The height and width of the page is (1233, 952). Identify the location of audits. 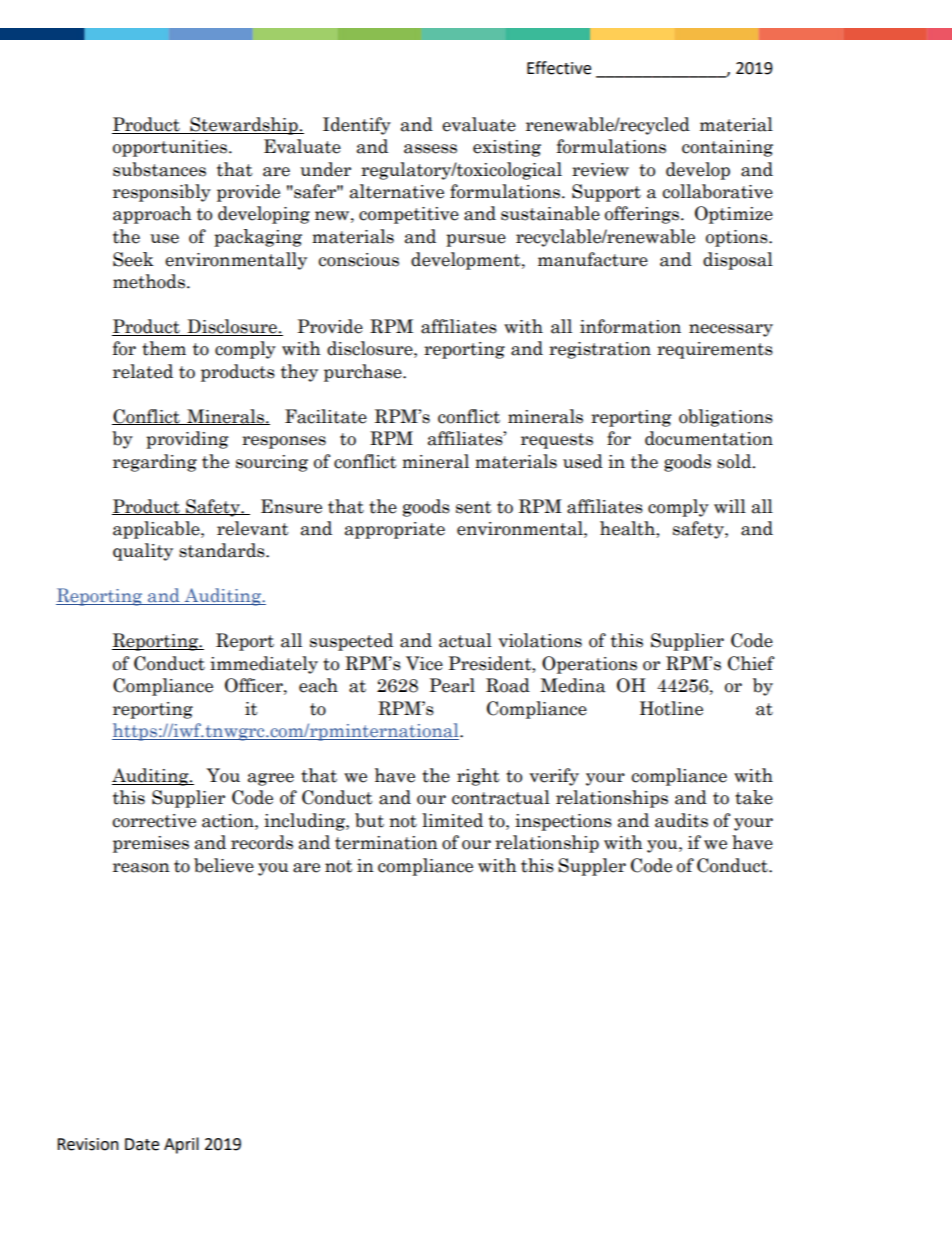
(681, 820).
